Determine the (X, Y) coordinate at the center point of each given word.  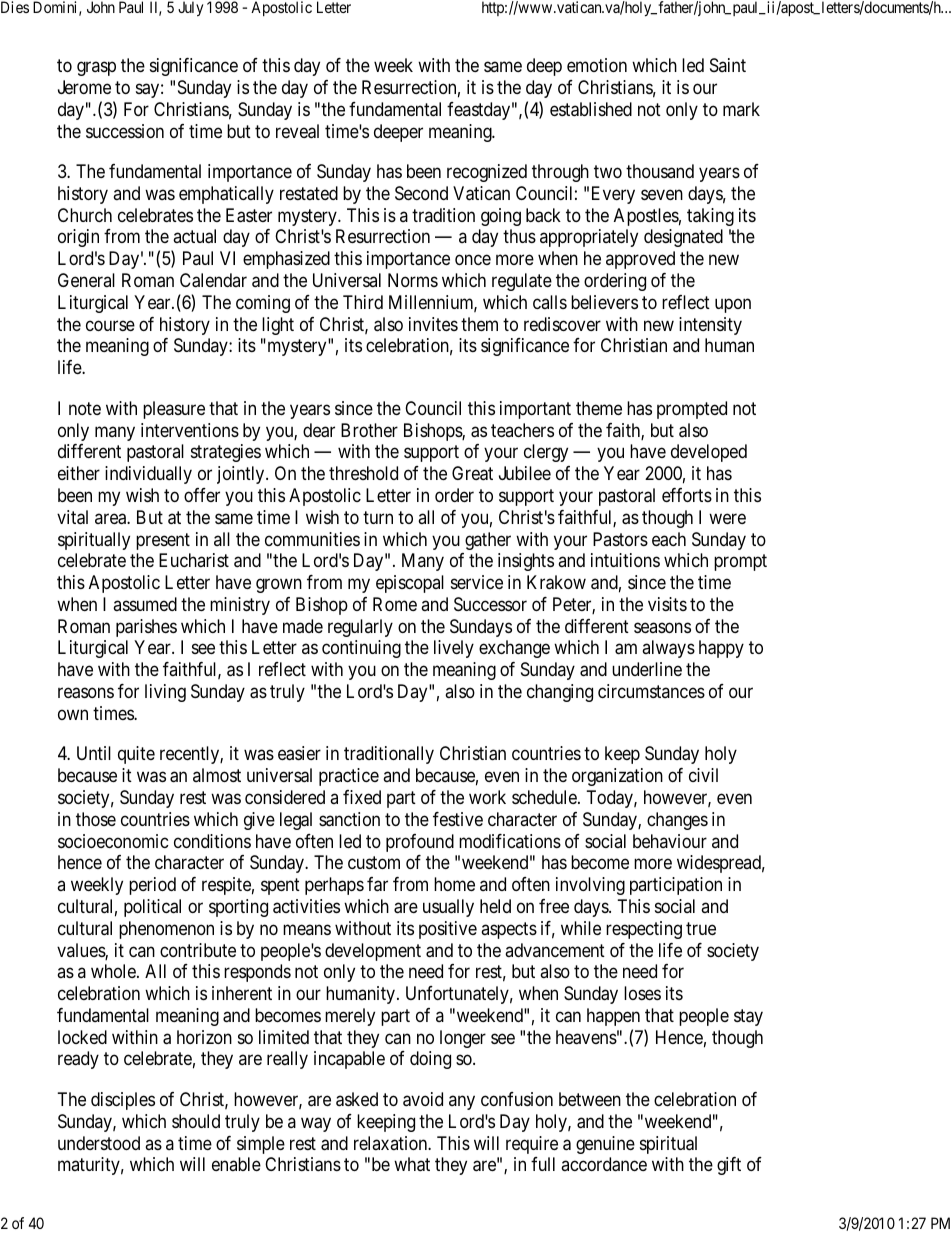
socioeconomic (113, 841)
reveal (297, 131)
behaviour (670, 841)
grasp (96, 69)
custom (374, 863)
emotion (597, 65)
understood (99, 1143)
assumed (145, 604)
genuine (605, 1145)
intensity (710, 326)
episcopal (410, 584)
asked (357, 1099)
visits (667, 604)
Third (363, 302)
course (110, 325)
